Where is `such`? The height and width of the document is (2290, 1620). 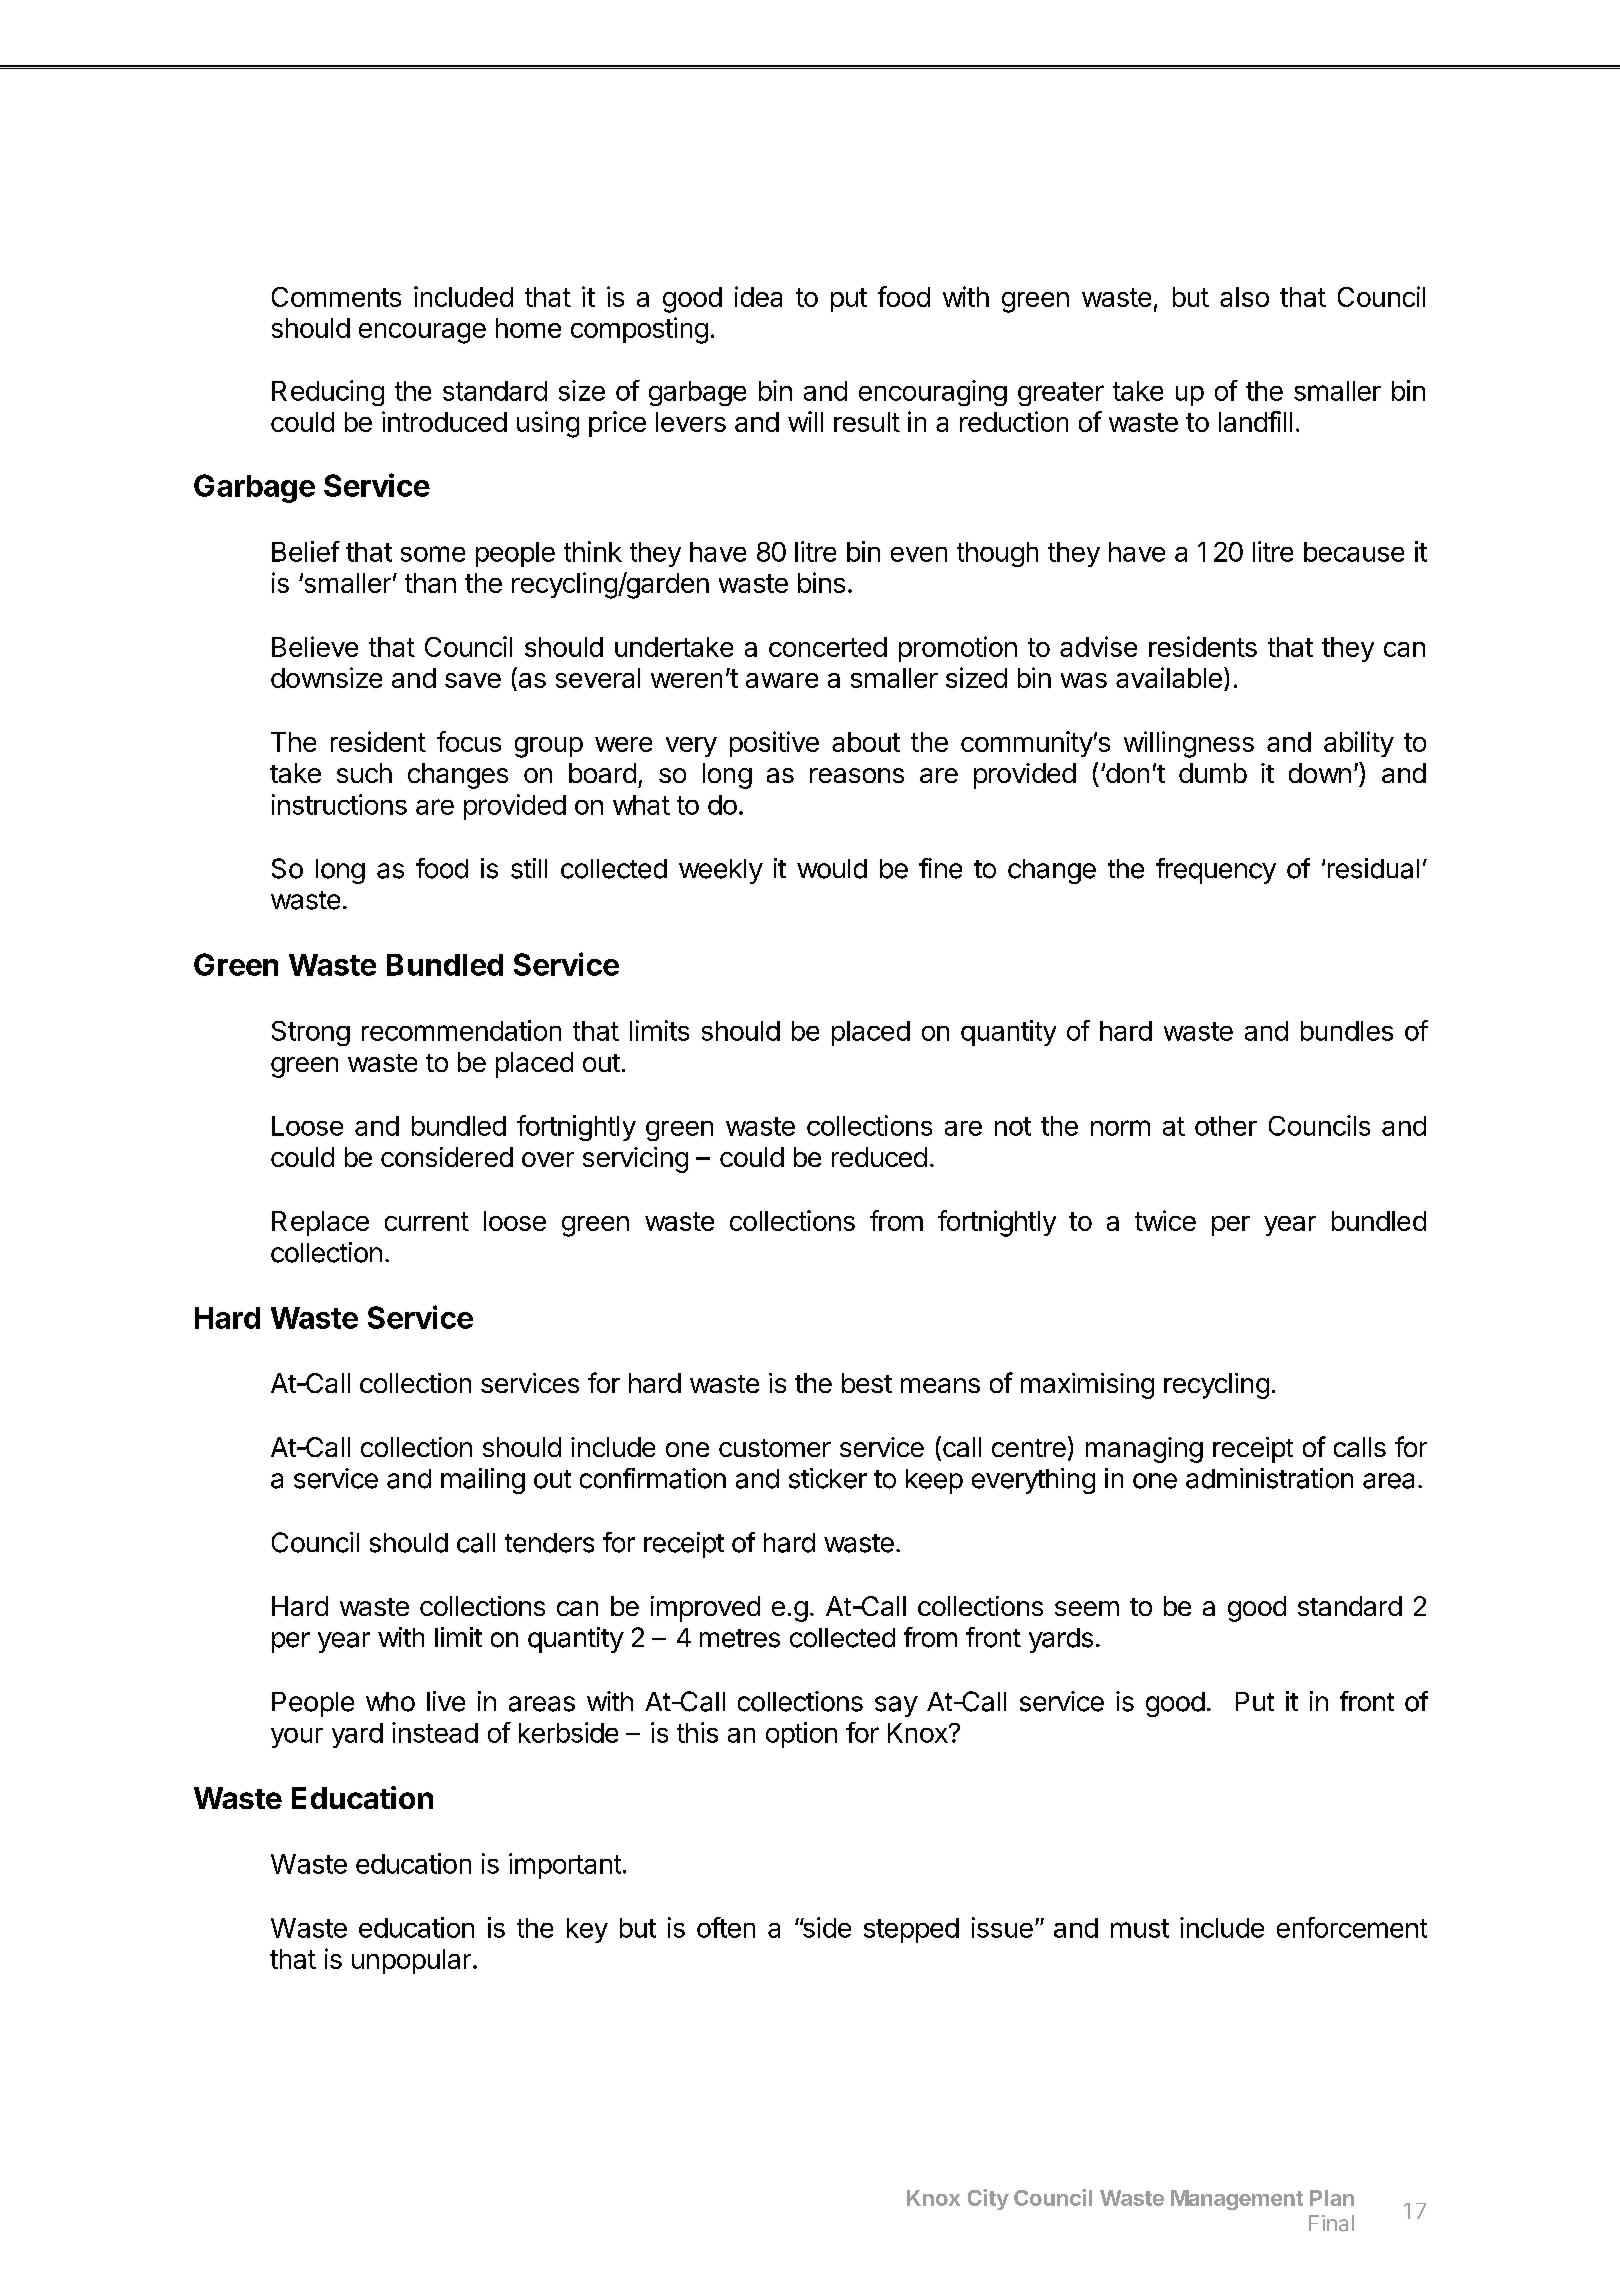 such is located at coordinates (364, 773).
